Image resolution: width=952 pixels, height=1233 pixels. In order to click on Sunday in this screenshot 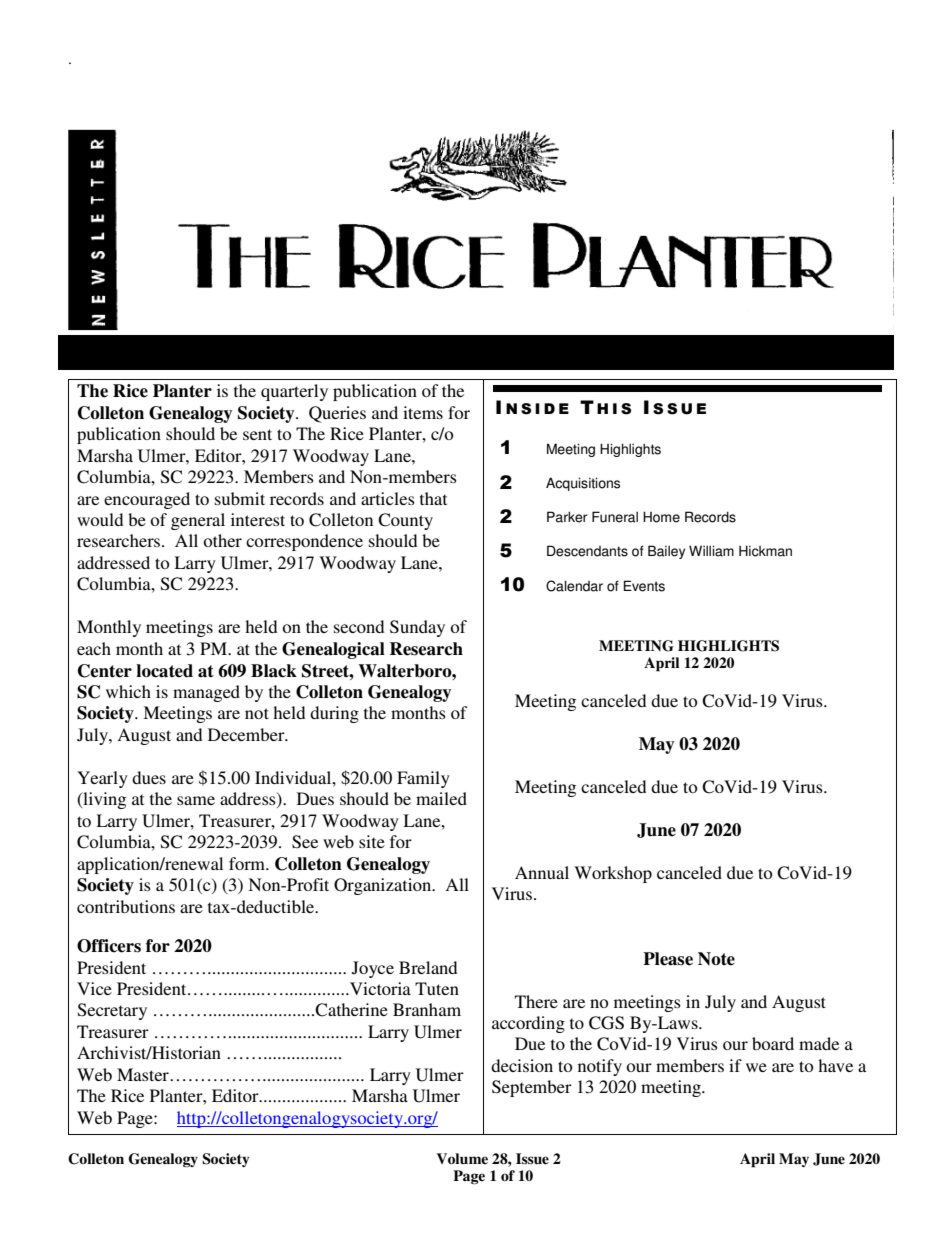, I will do `click(417, 628)`.
